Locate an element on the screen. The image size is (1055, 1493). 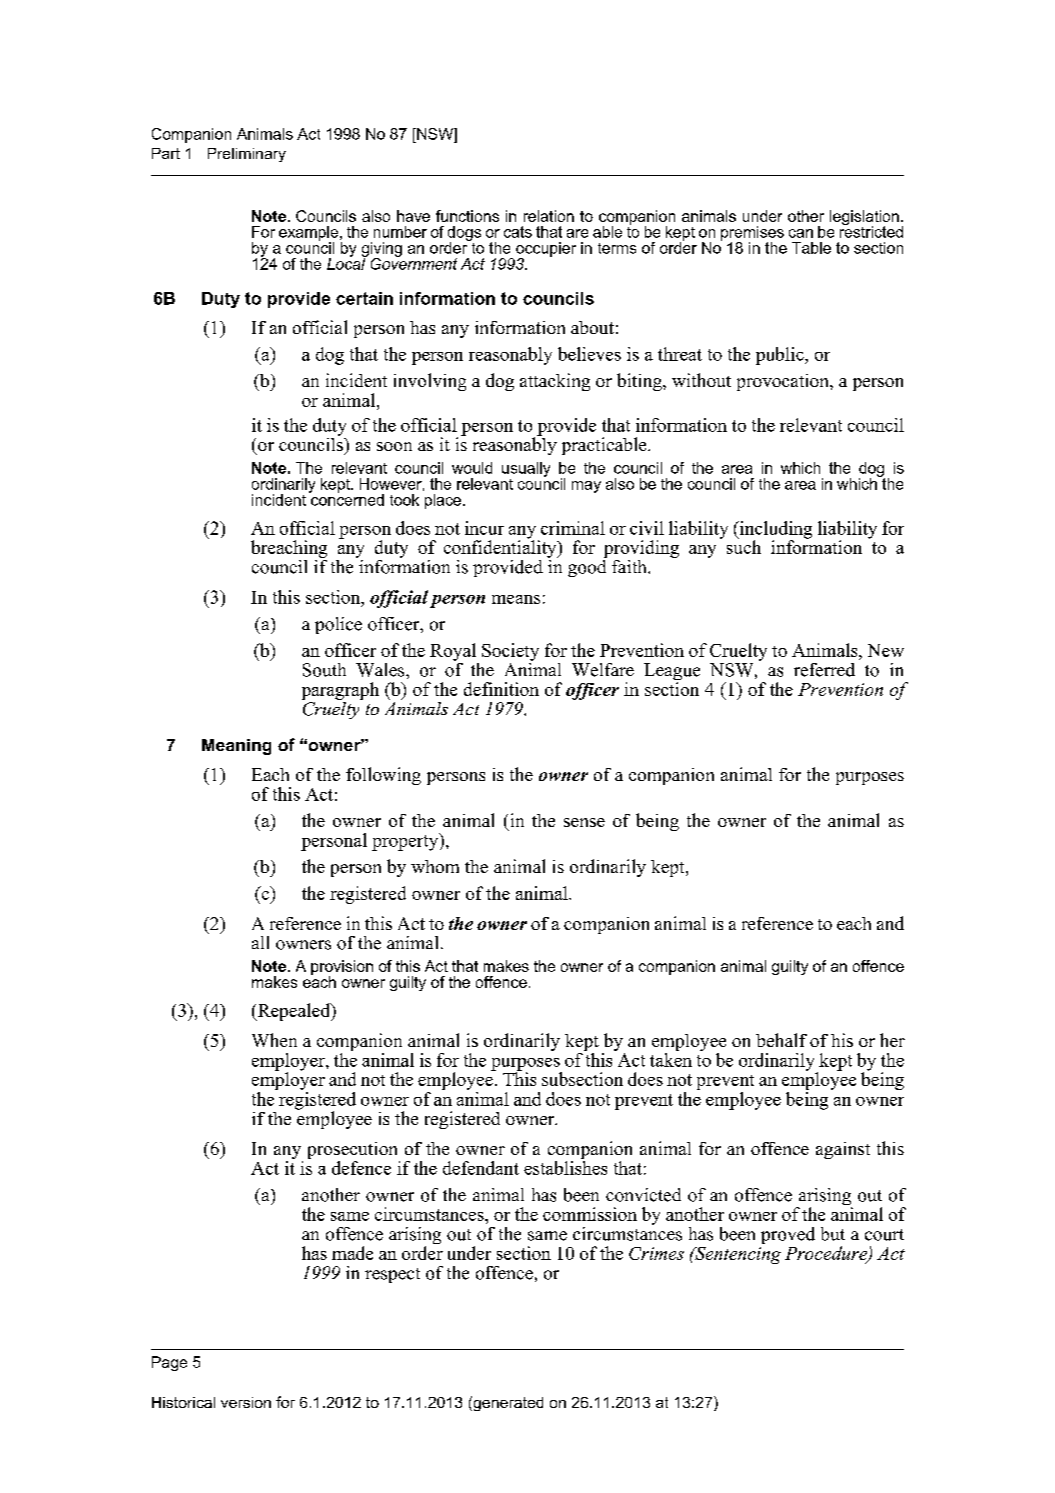
referred is located at coordinates (824, 670).
